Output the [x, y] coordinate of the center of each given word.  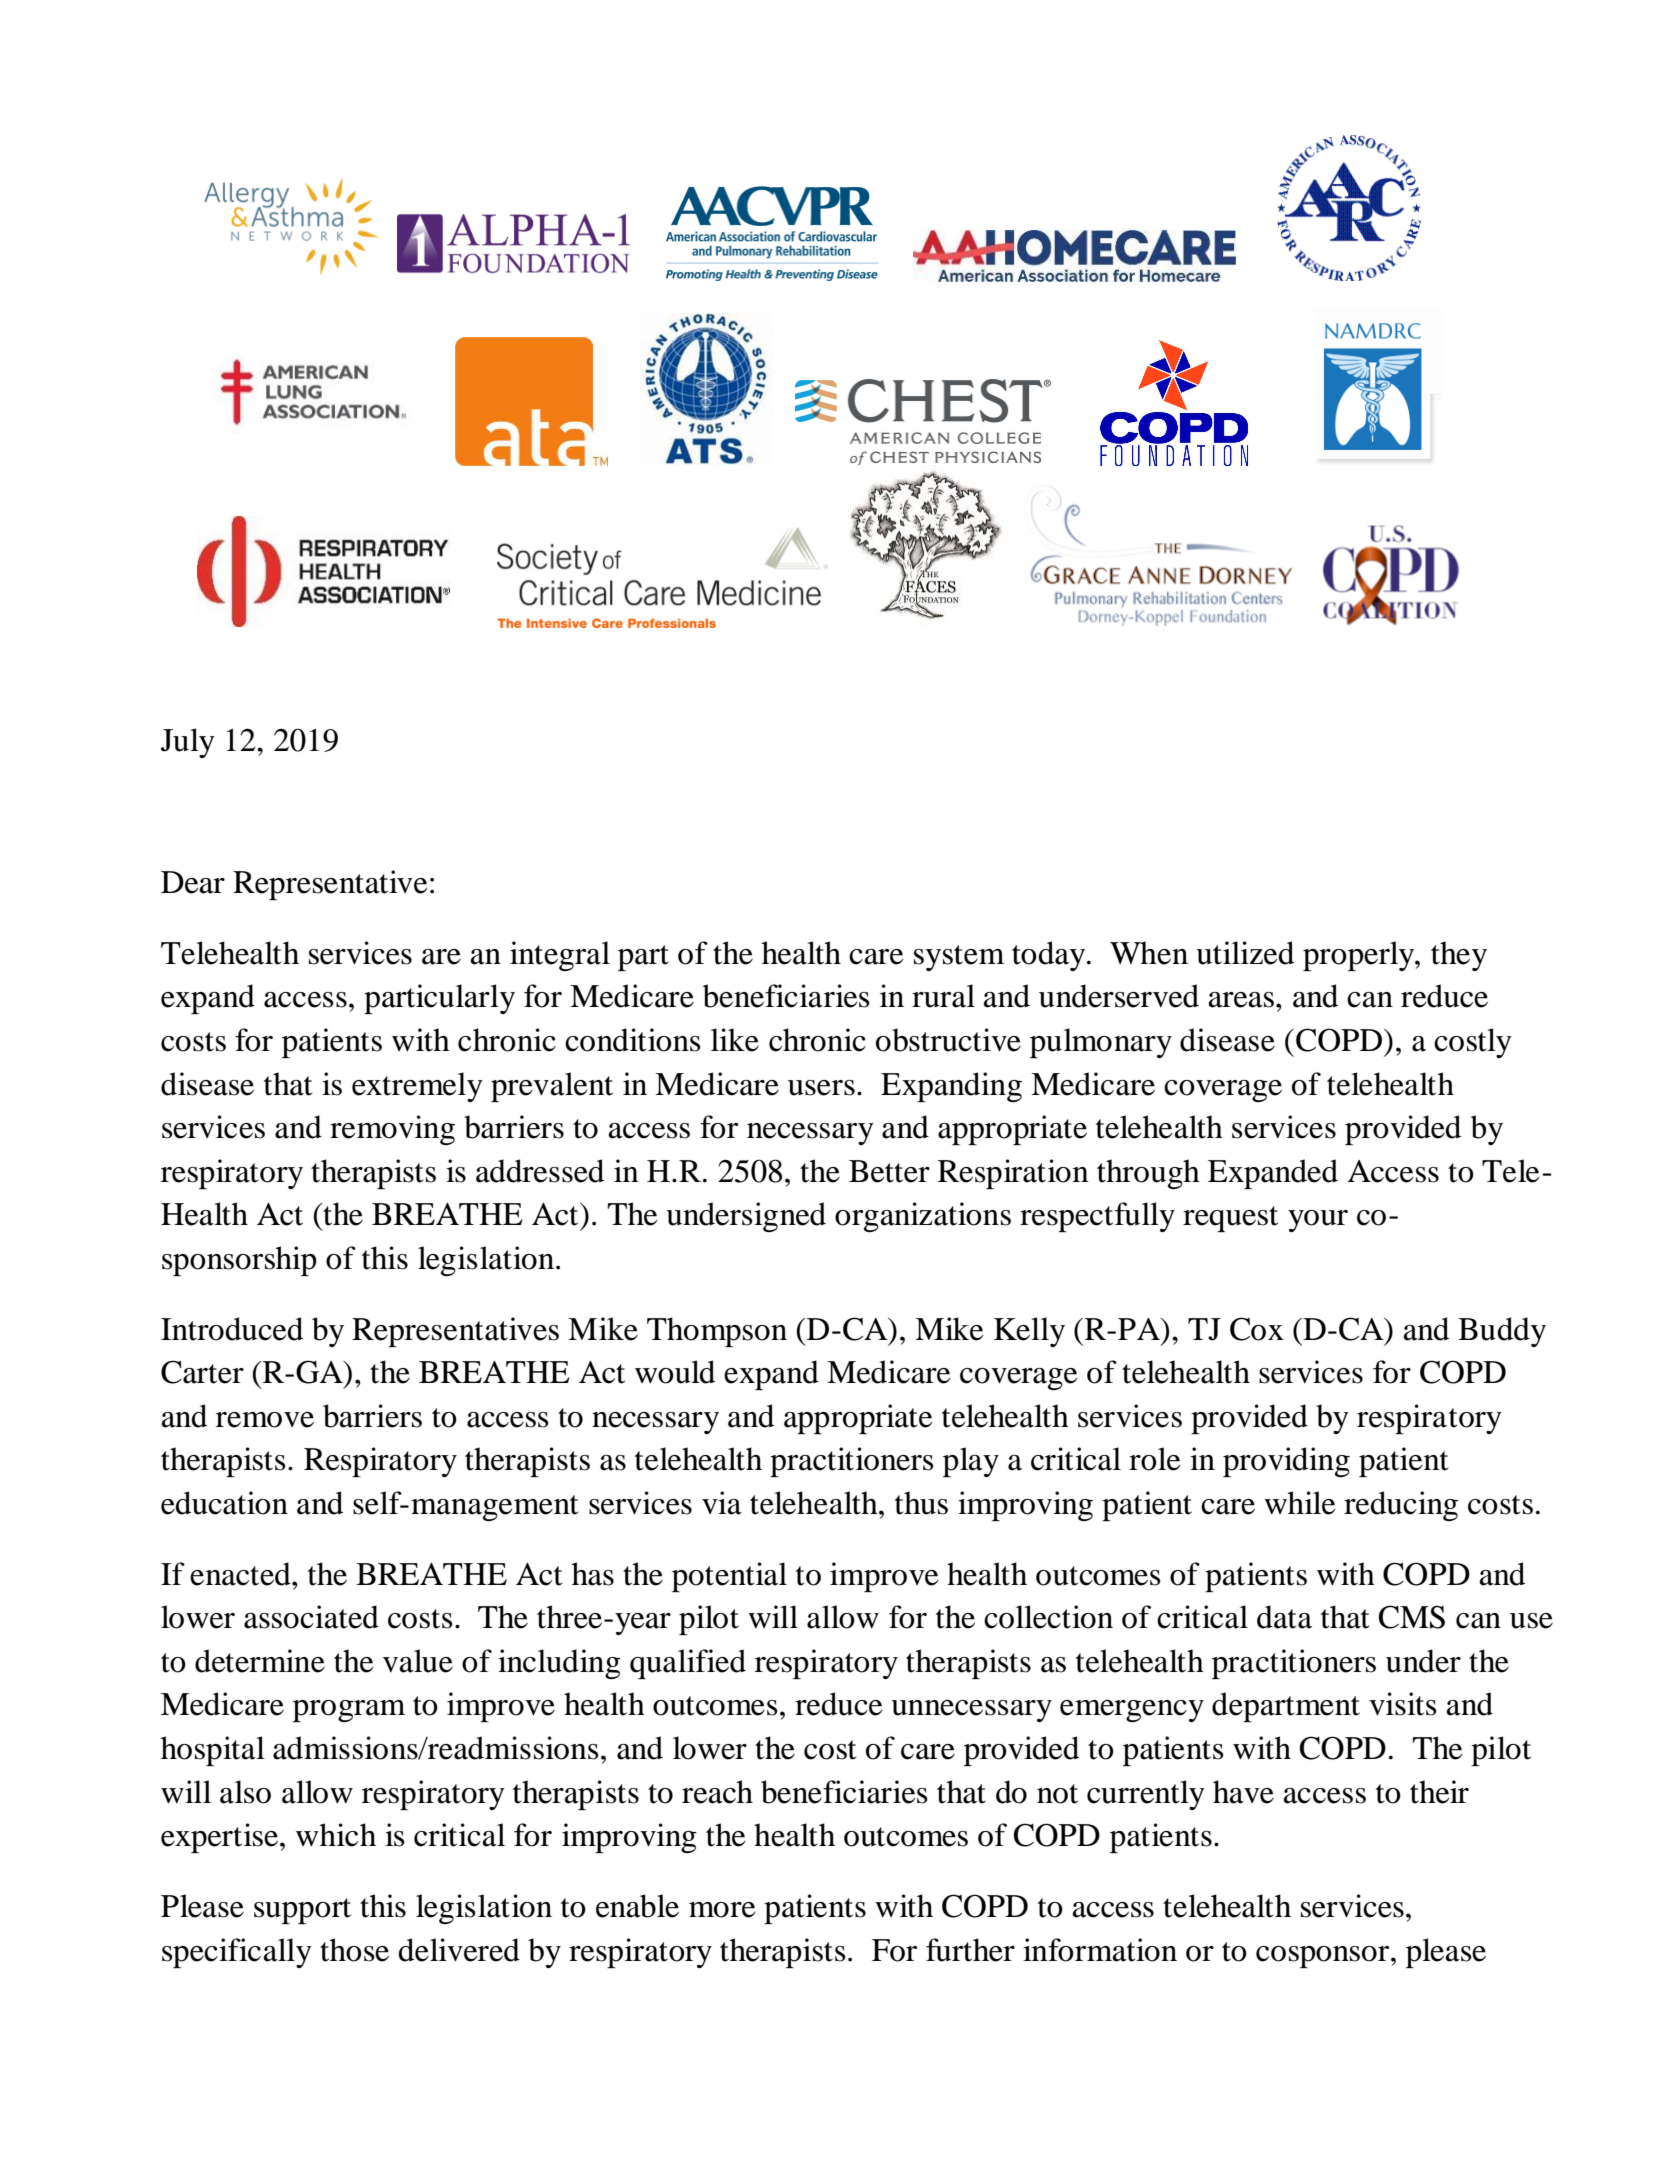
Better [889, 1171]
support [302, 1911]
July [188, 743]
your [1318, 1221]
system [959, 958]
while [1299, 1503]
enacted [241, 1574]
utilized [1245, 953]
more [722, 1910]
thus [921, 1503]
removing [392, 1130]
